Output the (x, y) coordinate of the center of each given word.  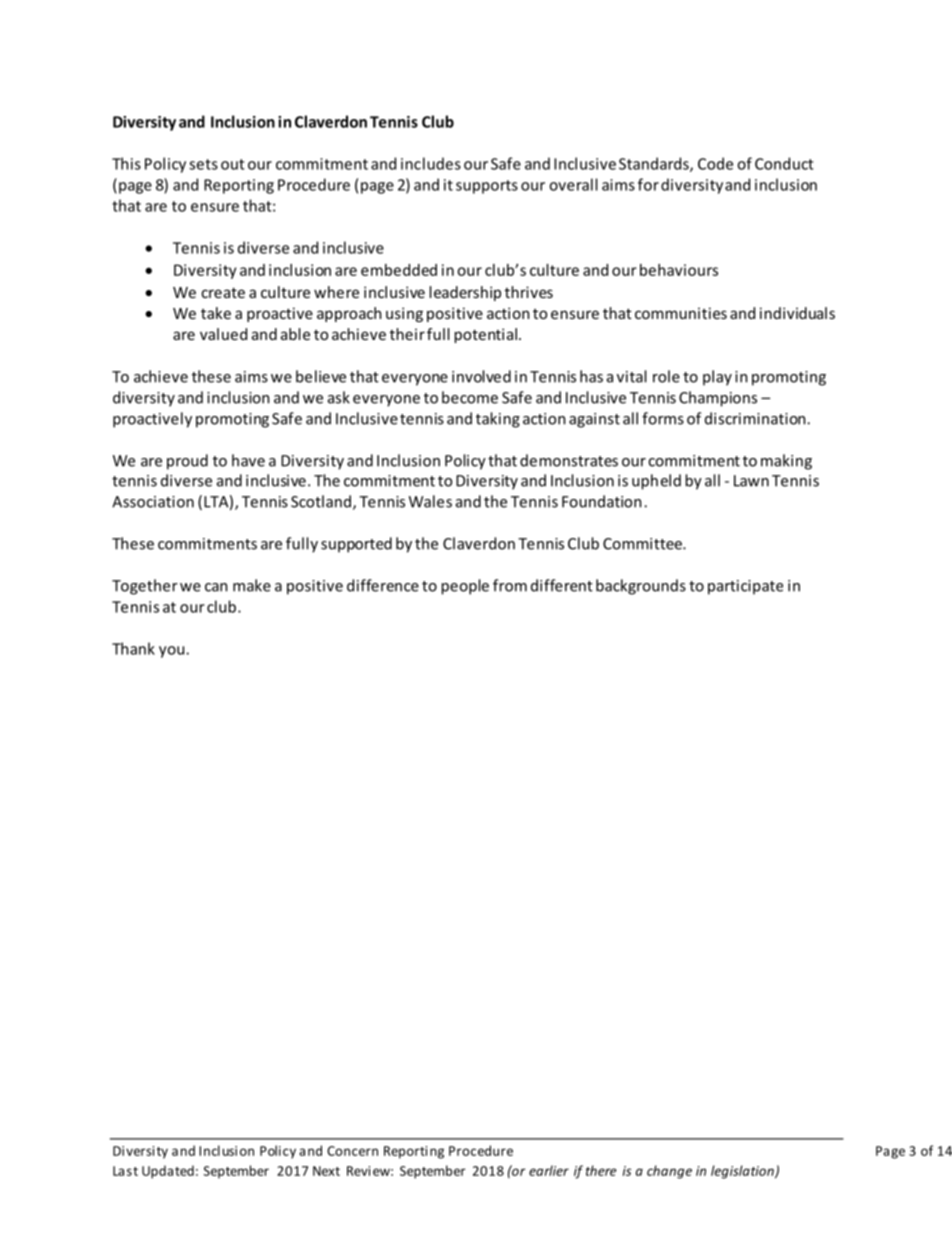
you (171, 652)
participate (745, 587)
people (465, 587)
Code (715, 163)
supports (487, 187)
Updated (168, 1172)
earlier (549, 1170)
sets (203, 164)
